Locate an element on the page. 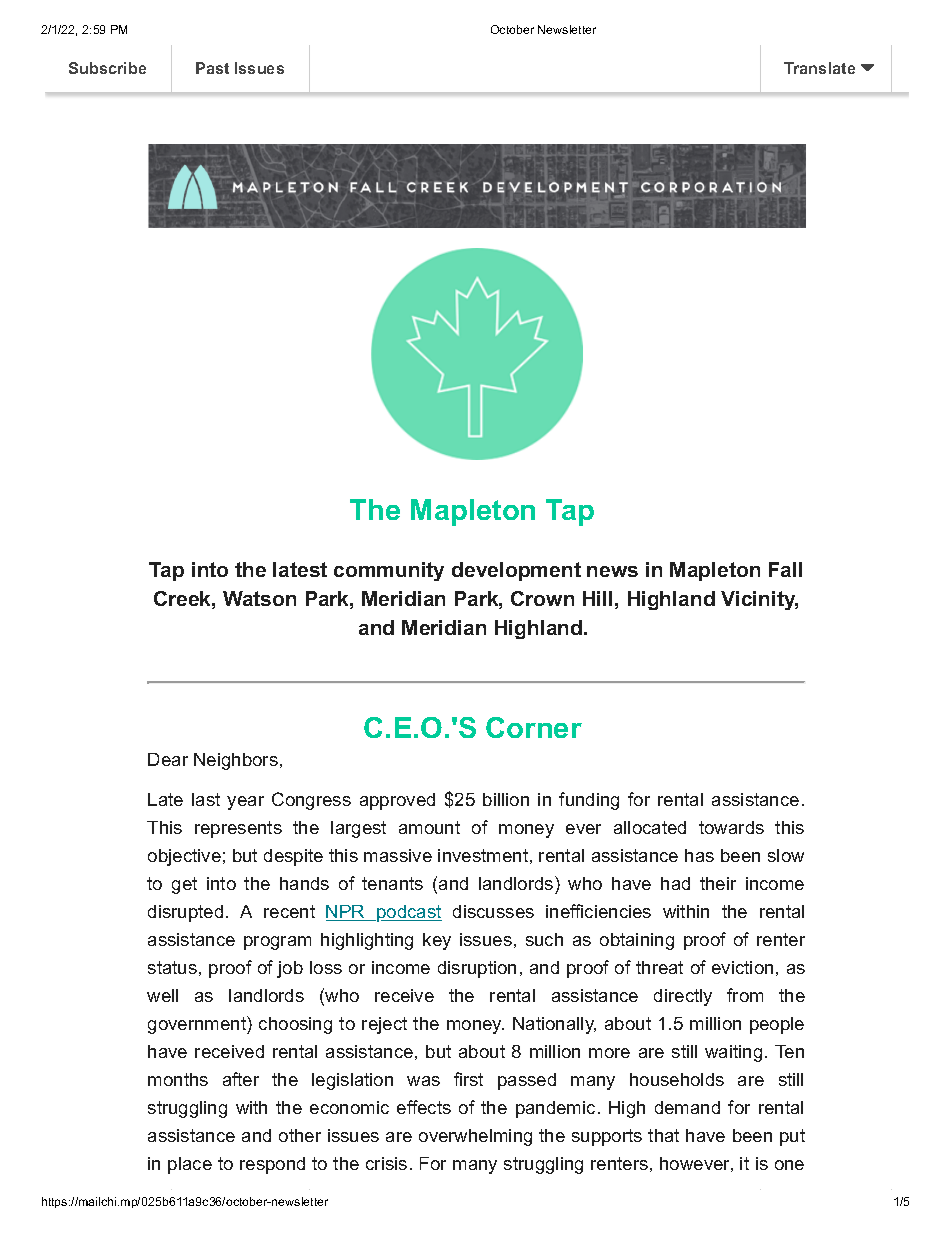 The image size is (952, 1233). demand is located at coordinates (687, 1107).
